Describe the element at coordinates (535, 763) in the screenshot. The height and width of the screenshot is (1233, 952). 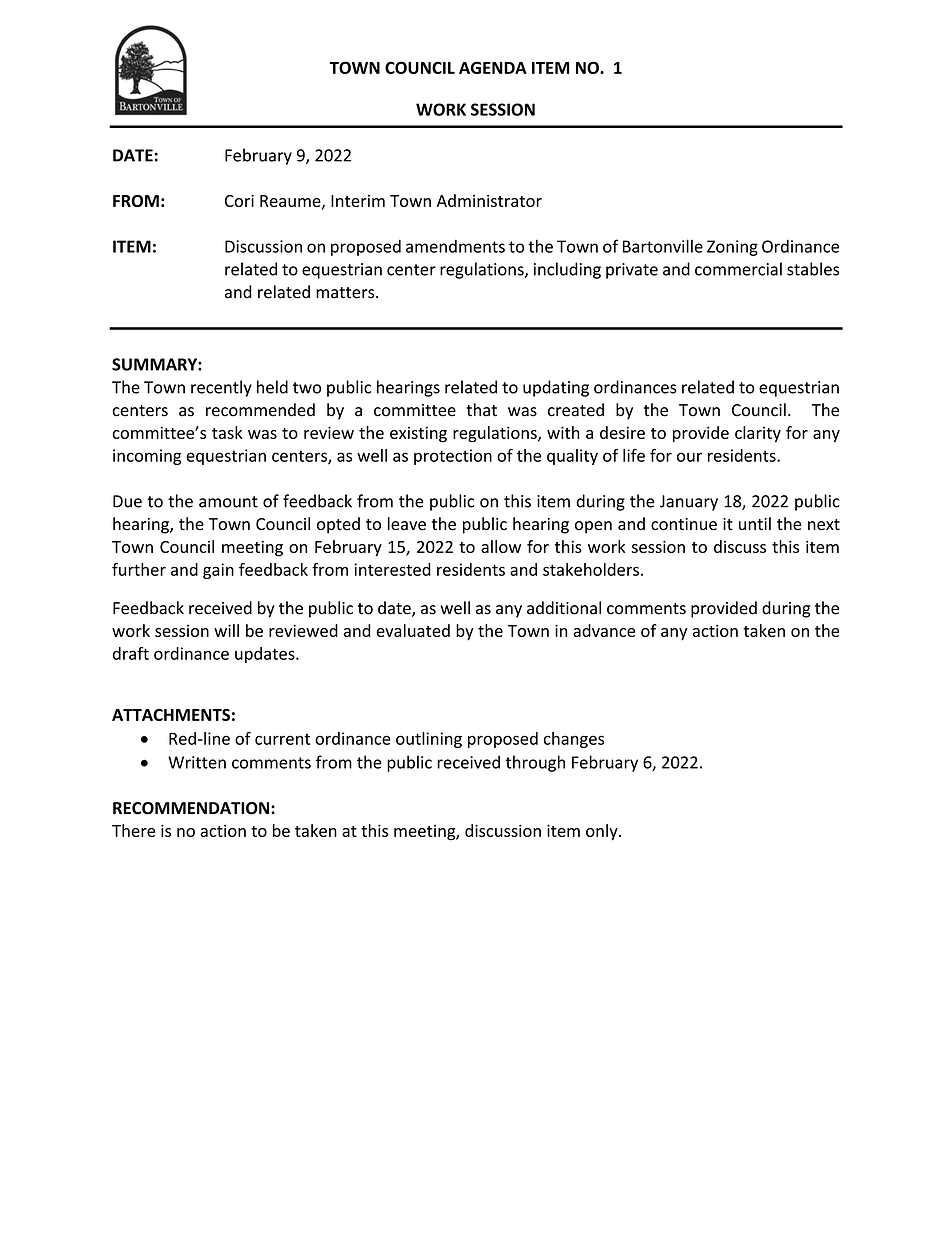
I see `through` at that location.
